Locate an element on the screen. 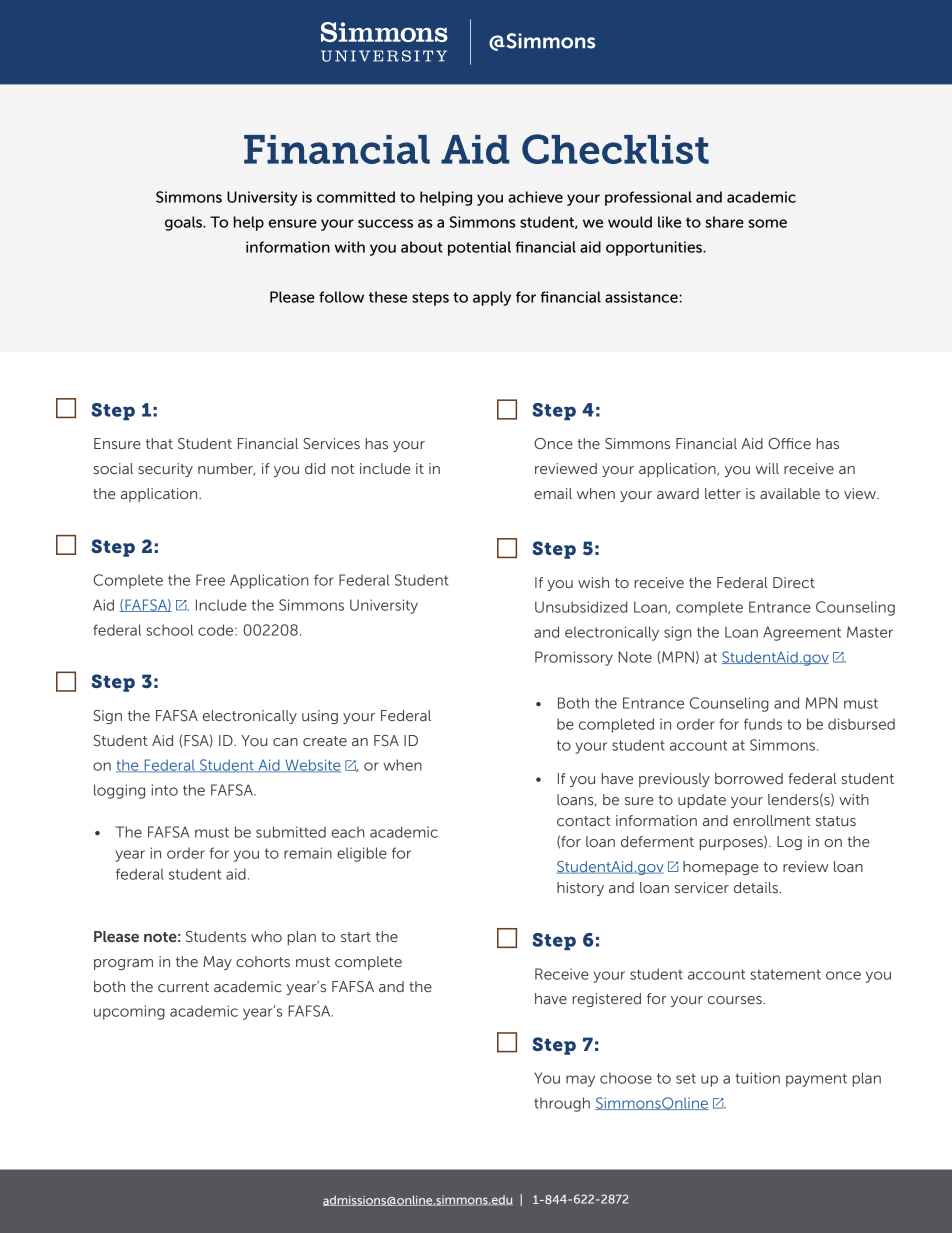 The height and width of the screenshot is (1233, 952). who is located at coordinates (266, 936).
